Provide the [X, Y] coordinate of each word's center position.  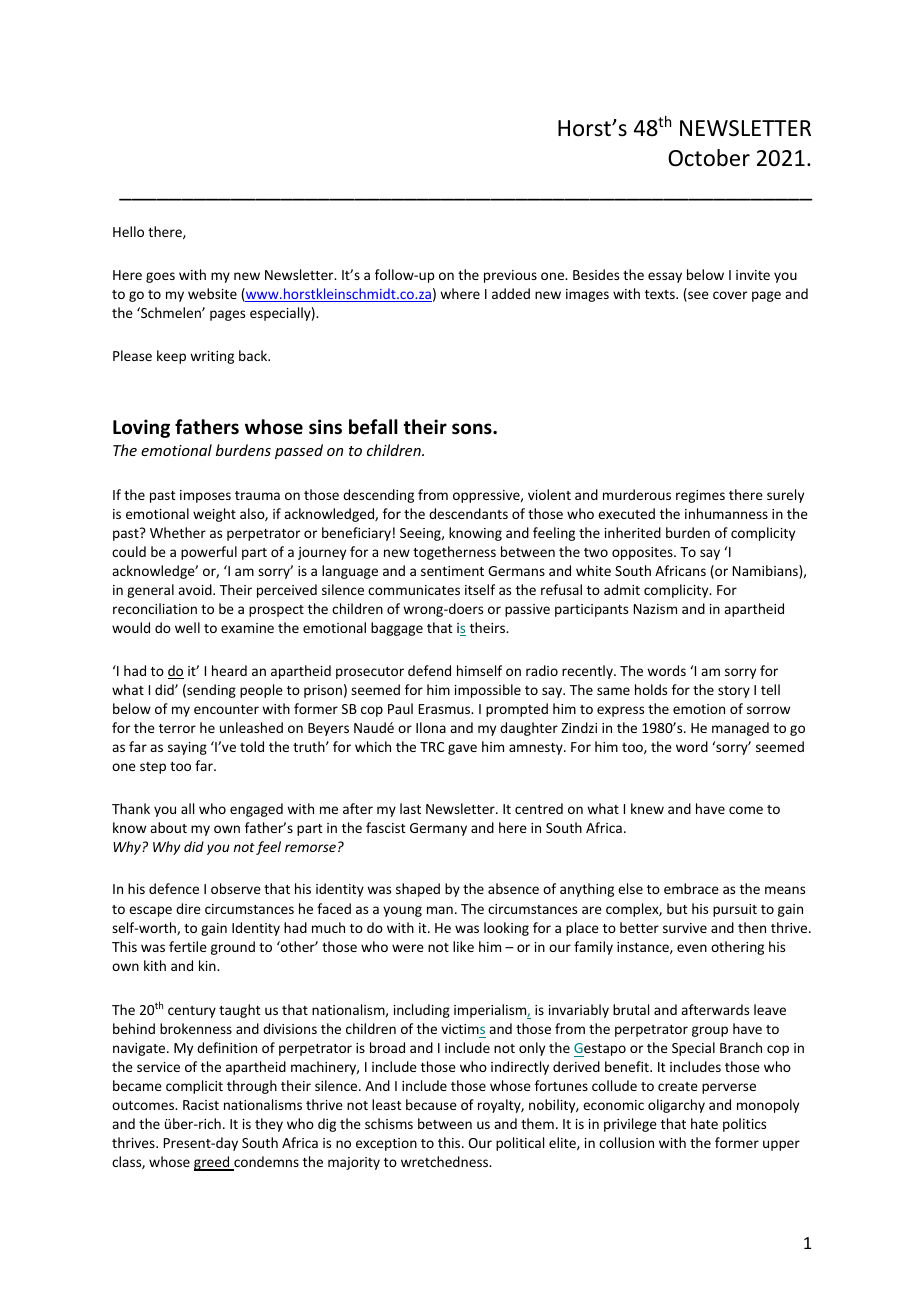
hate [704, 1123]
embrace [691, 888]
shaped [418, 890]
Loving [141, 428]
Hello [128, 231]
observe [236, 888]
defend [429, 670]
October [709, 158]
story [734, 692]
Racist [201, 1105]
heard [229, 670]
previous [510, 276]
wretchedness [446, 1161]
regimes [700, 496]
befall [373, 427]
